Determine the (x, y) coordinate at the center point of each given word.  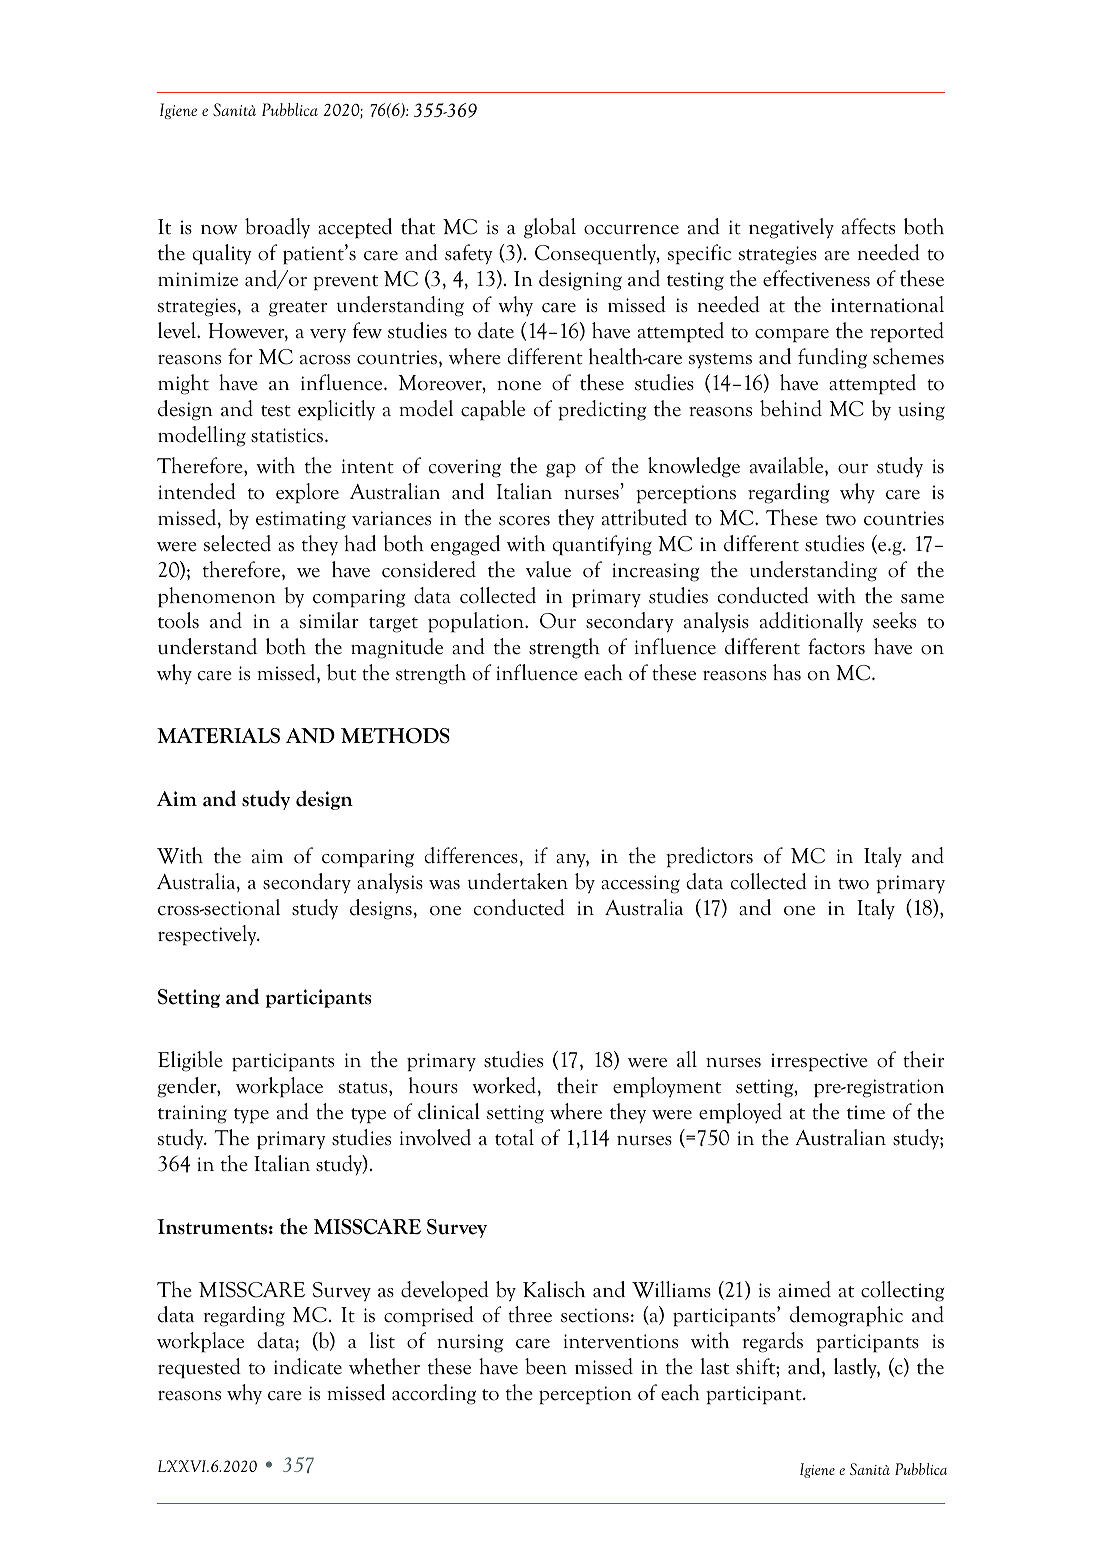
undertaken (518, 881)
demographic (846, 1316)
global (550, 228)
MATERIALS (218, 736)
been (546, 1366)
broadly (277, 228)
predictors (709, 857)
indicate (308, 1366)
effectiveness (816, 278)
